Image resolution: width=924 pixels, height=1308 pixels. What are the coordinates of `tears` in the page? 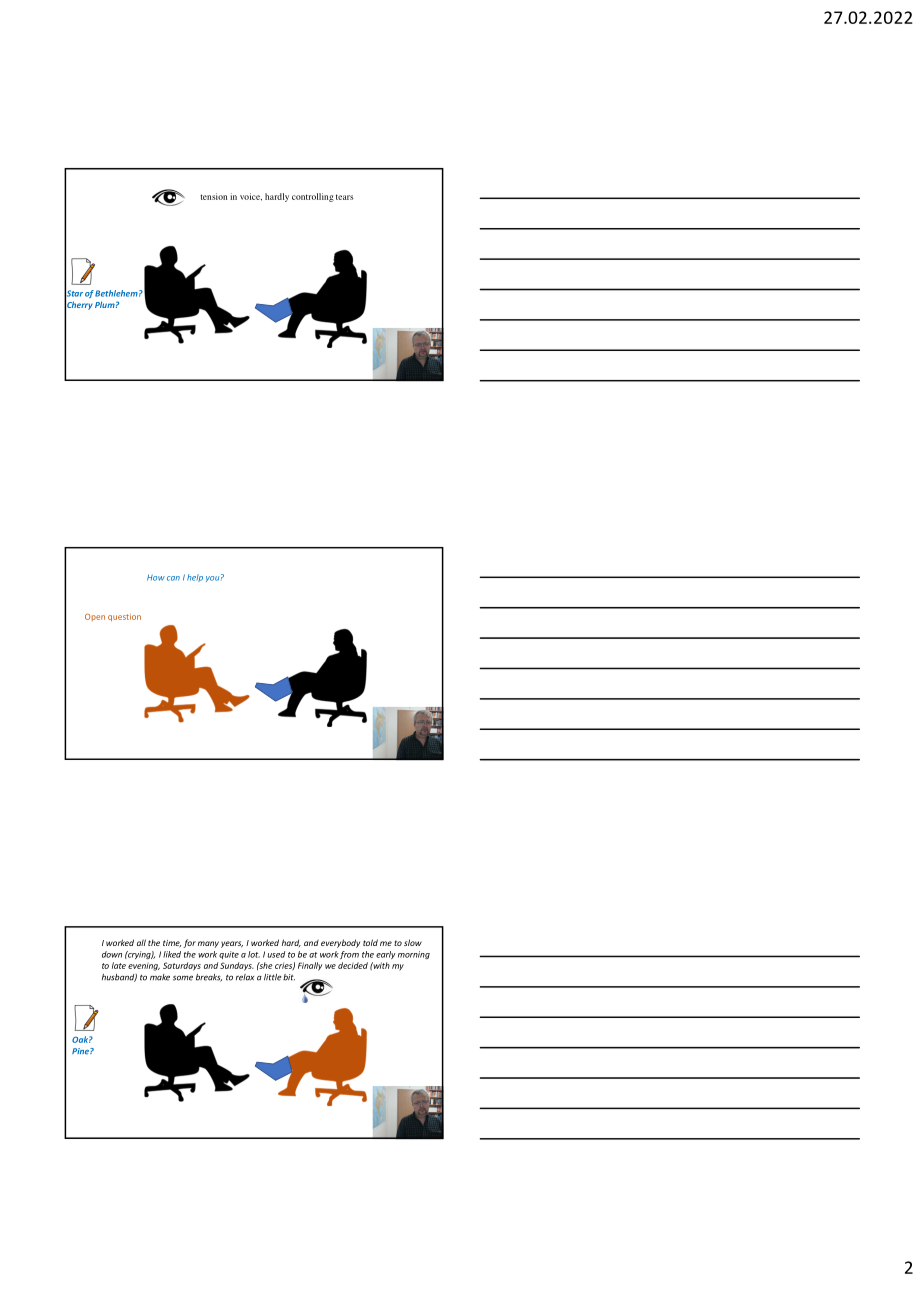 It's located at (345, 197).
